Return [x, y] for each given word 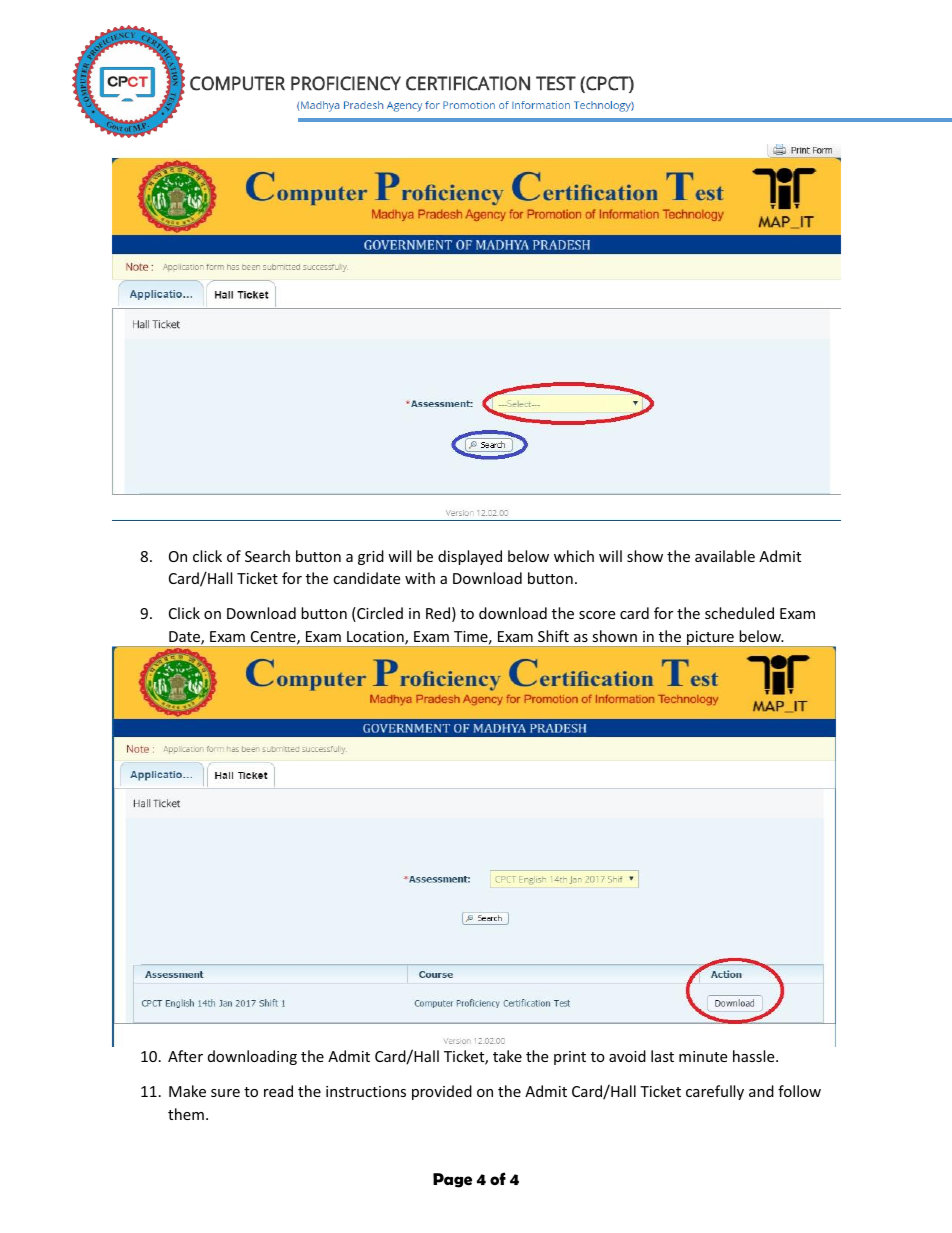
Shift [553, 636]
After [185, 1056]
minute [703, 1056]
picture [710, 639]
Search [267, 556]
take [507, 1056]
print [570, 1058]
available [725, 556]
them [186, 1114]
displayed [470, 557]
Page [452, 1180]
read [278, 1091]
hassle [755, 1056]
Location [376, 638]
